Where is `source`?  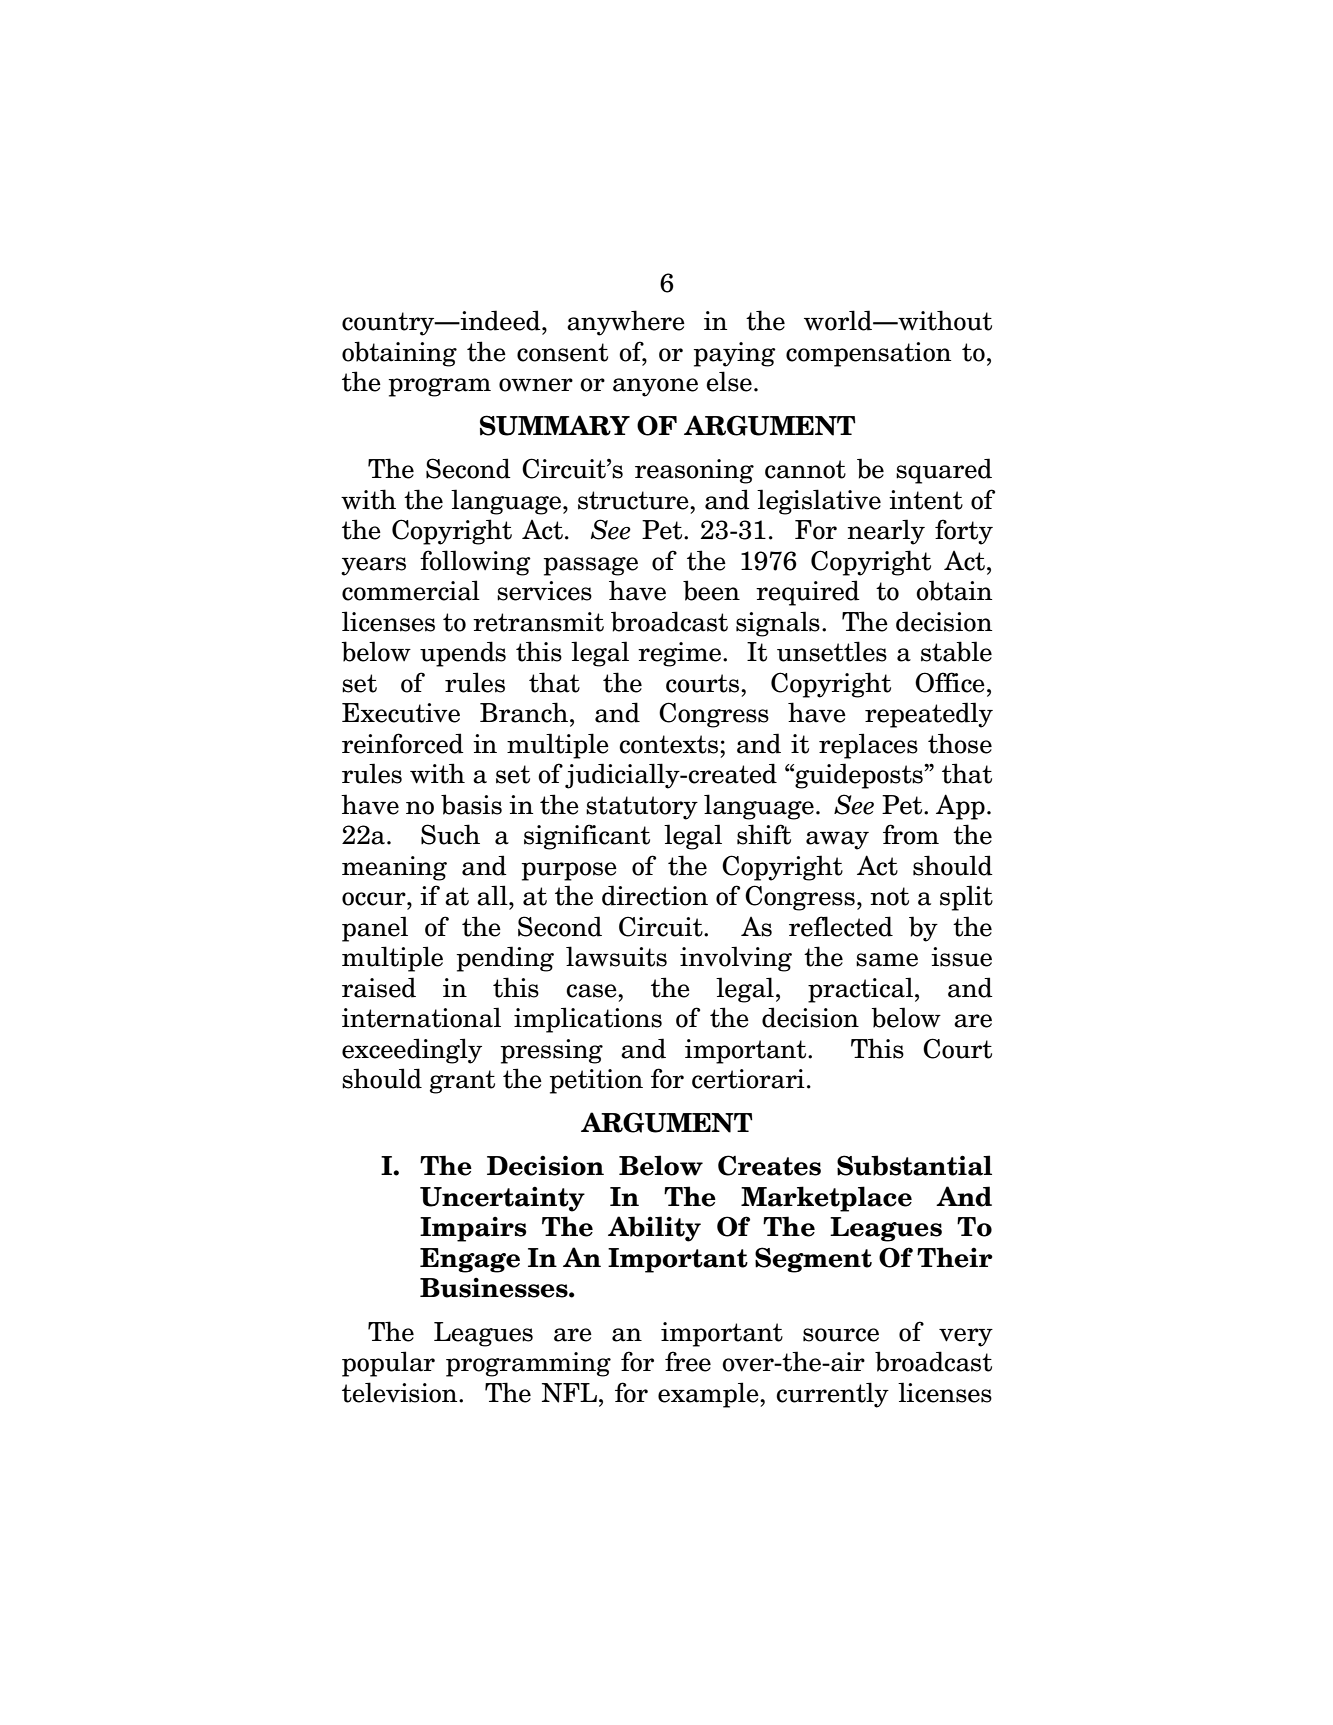 source is located at coordinates (841, 1335).
